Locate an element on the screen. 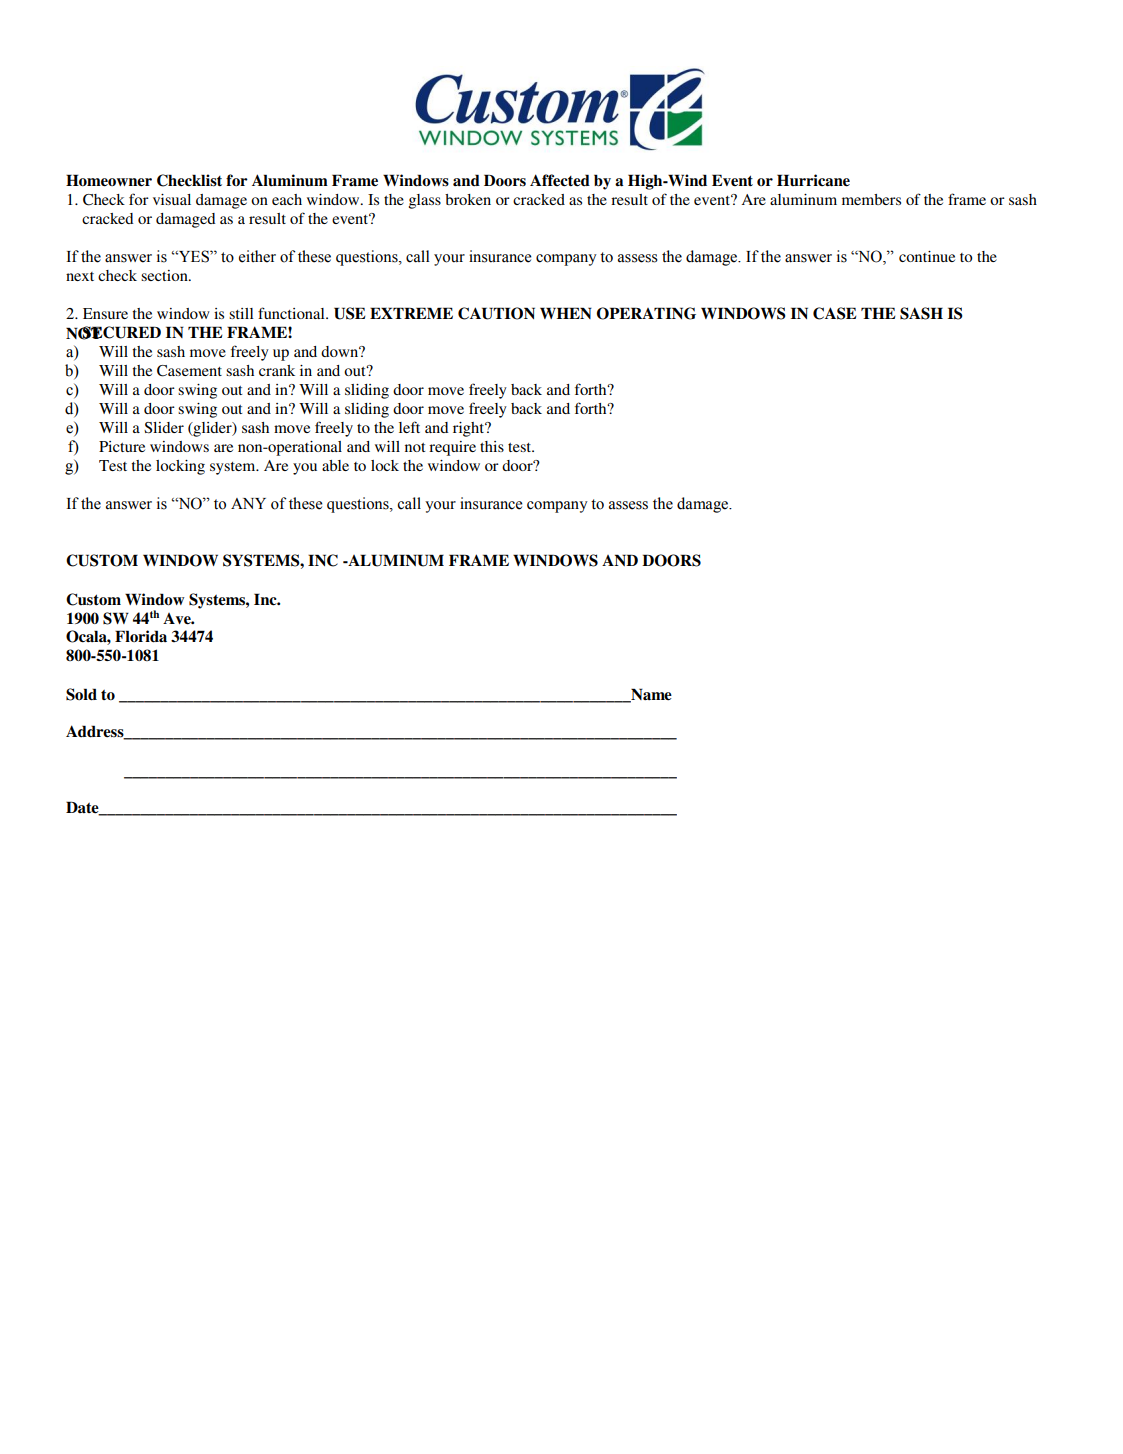  crank is located at coordinates (277, 370).
